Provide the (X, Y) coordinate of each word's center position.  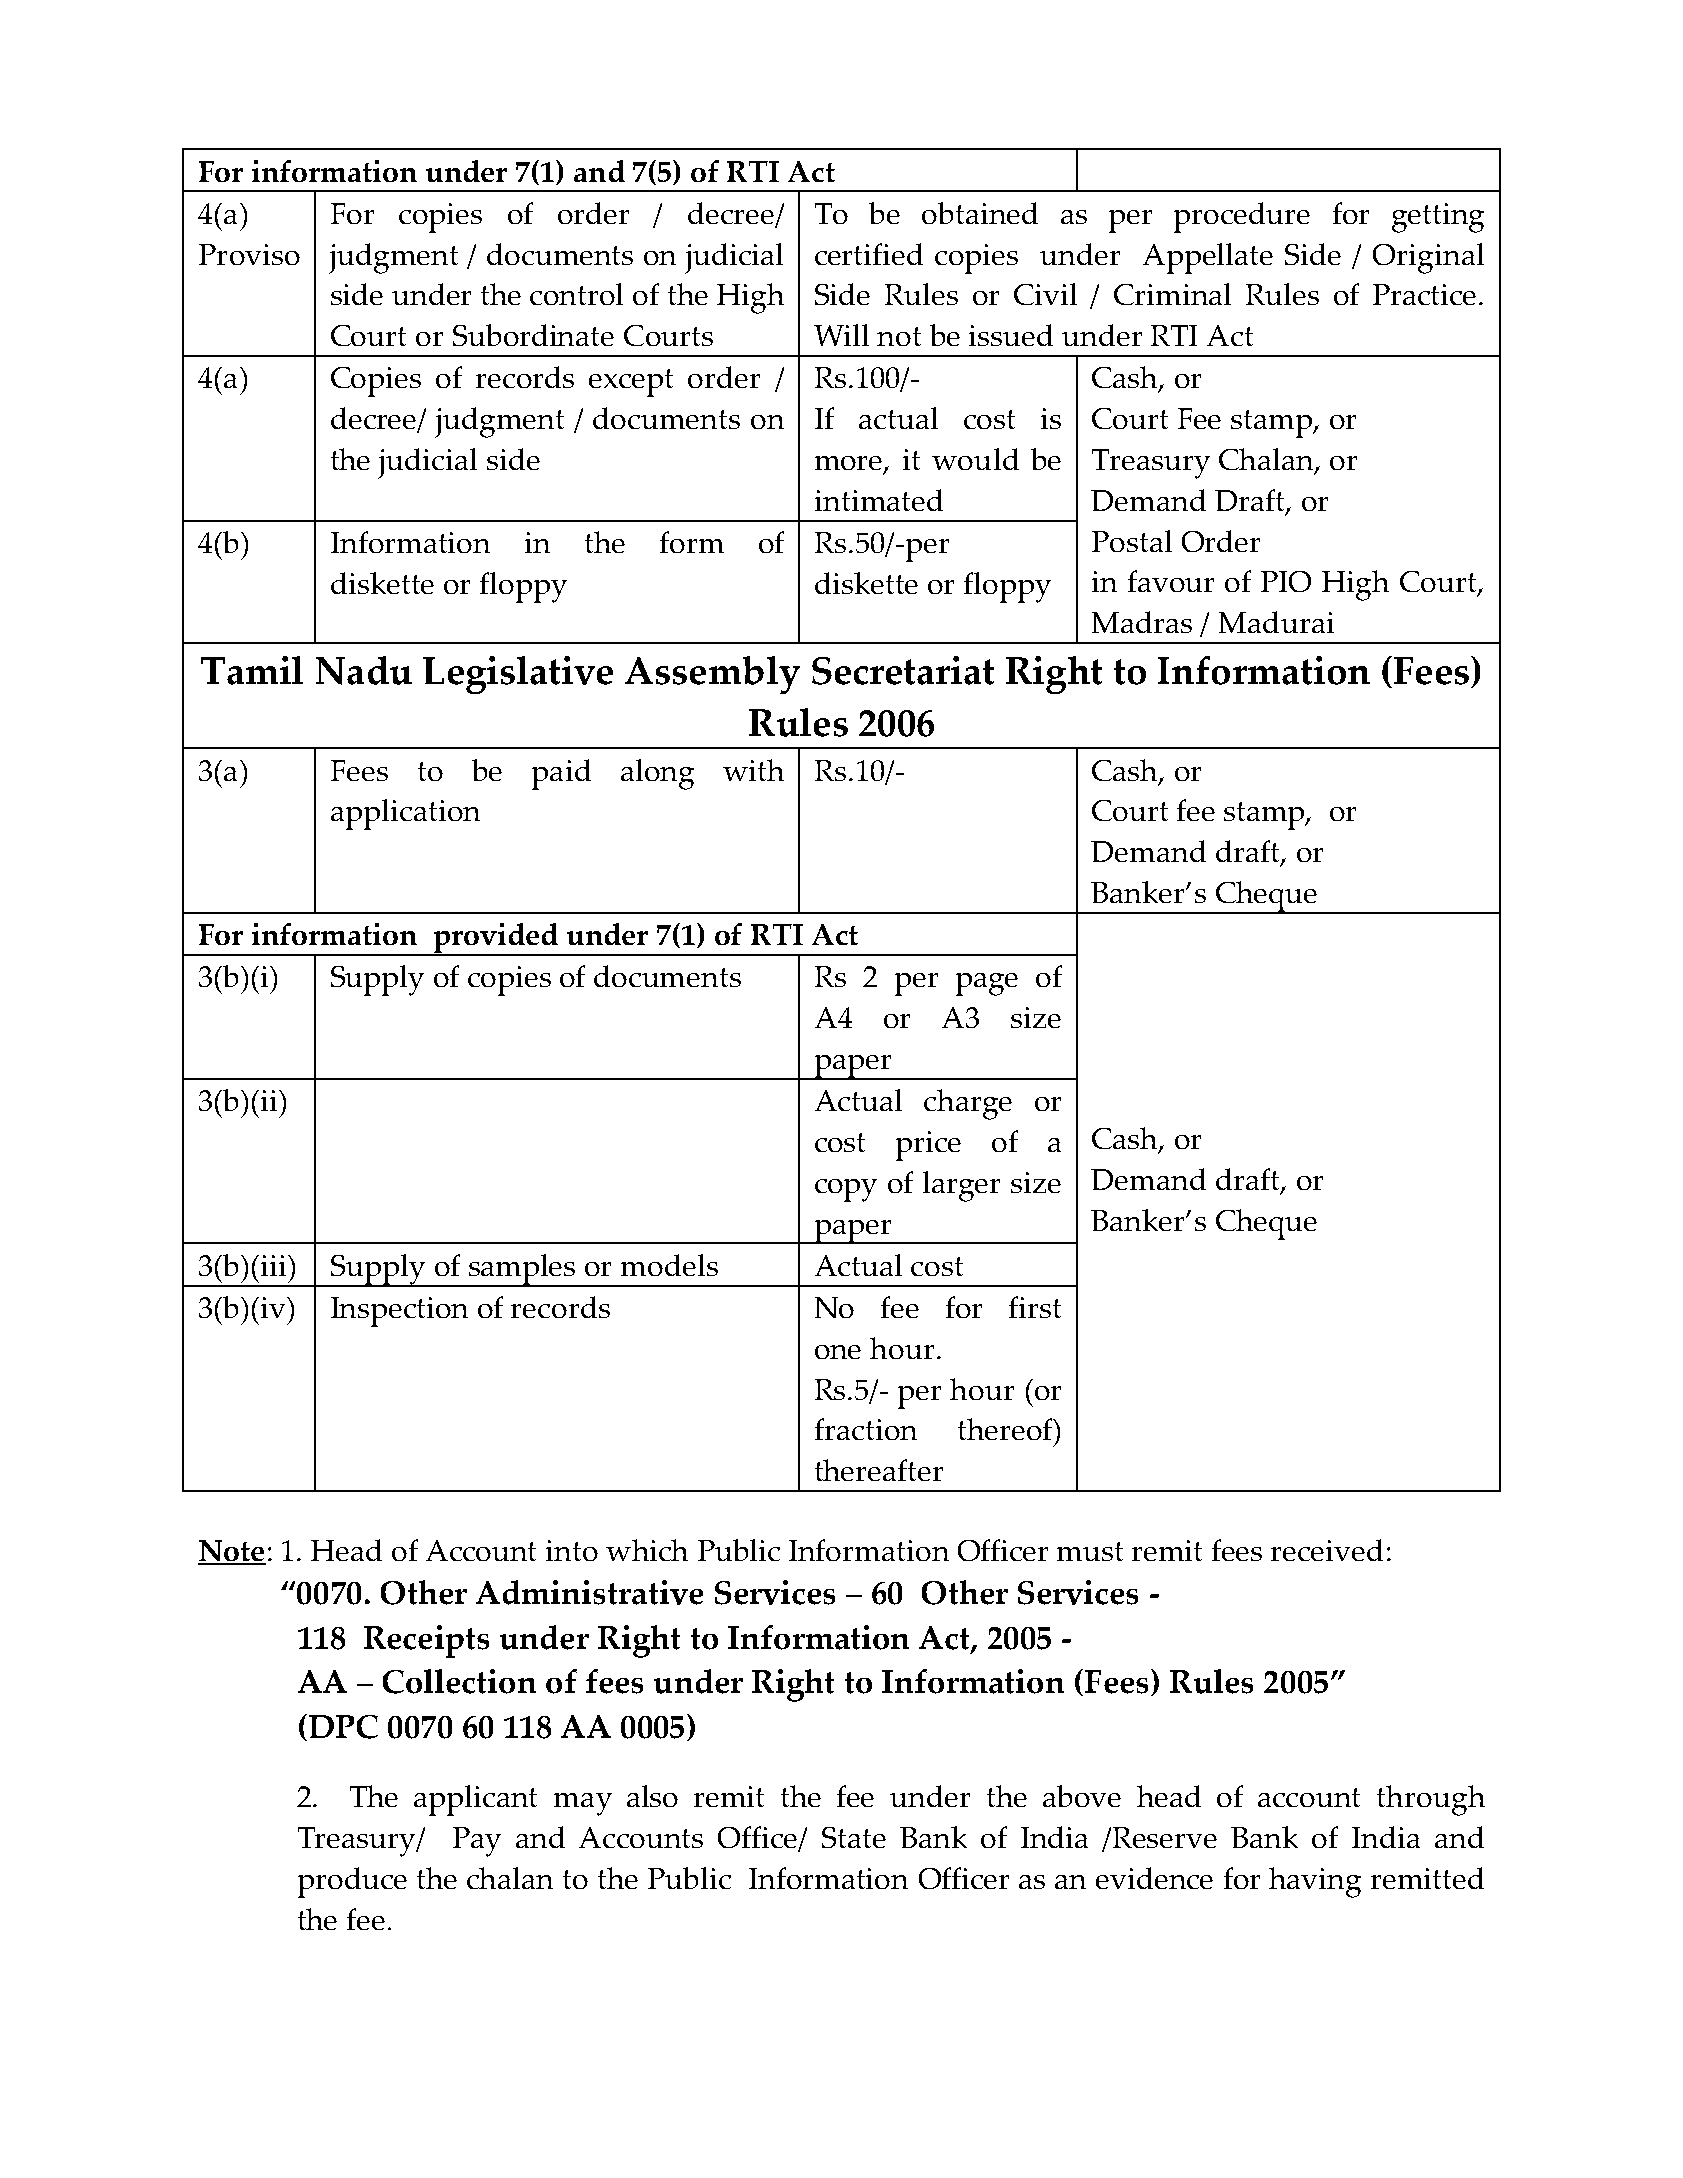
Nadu (364, 670)
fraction (866, 1429)
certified (869, 254)
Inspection (399, 1312)
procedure (1242, 217)
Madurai (1276, 622)
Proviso (249, 254)
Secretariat (903, 670)
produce (352, 1882)
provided (495, 939)
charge (968, 1104)
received (1327, 1550)
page (987, 984)
